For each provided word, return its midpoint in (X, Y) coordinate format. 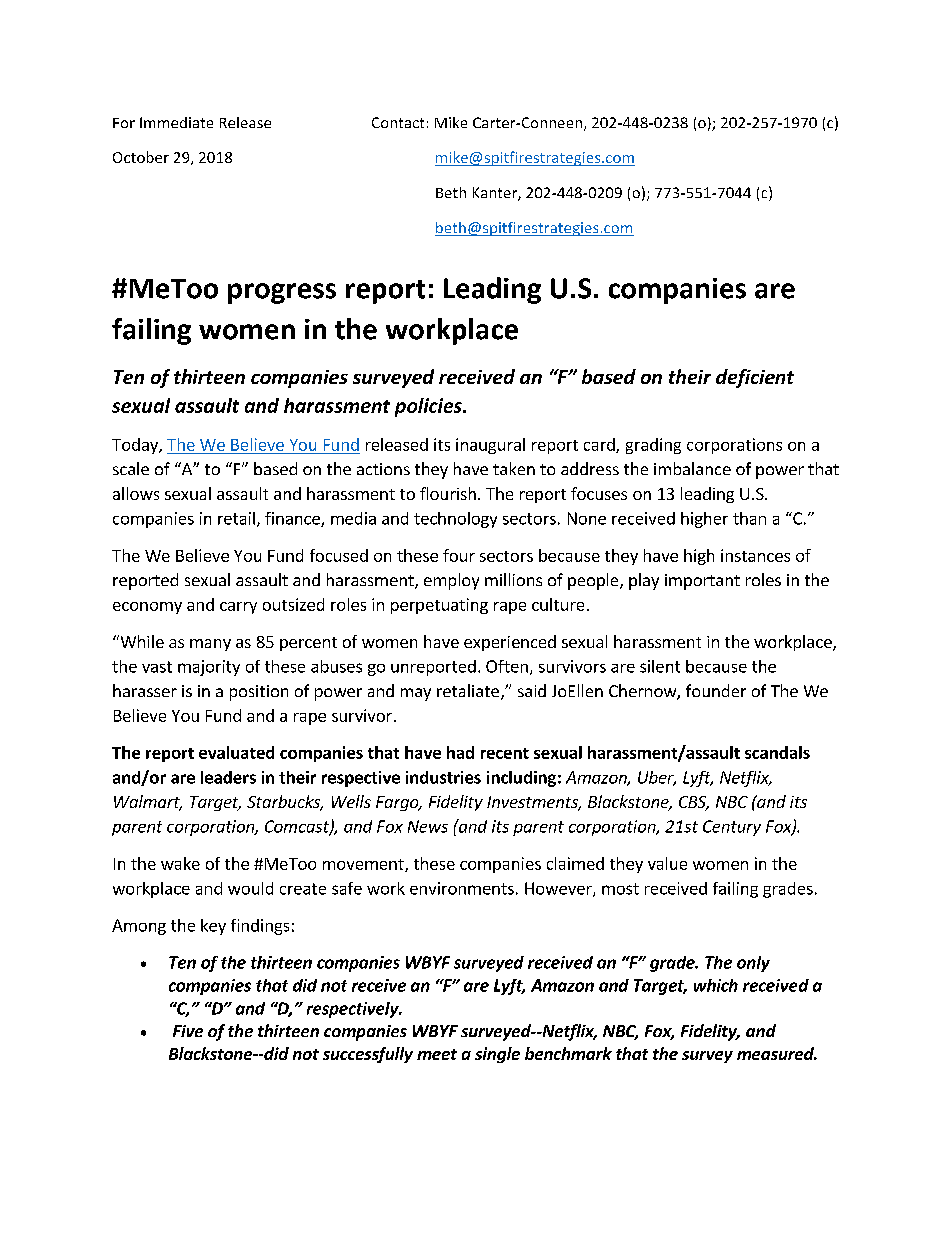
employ (451, 581)
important (702, 582)
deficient (755, 378)
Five (188, 1031)
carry (238, 608)
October (141, 157)
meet (437, 1054)
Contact (398, 122)
